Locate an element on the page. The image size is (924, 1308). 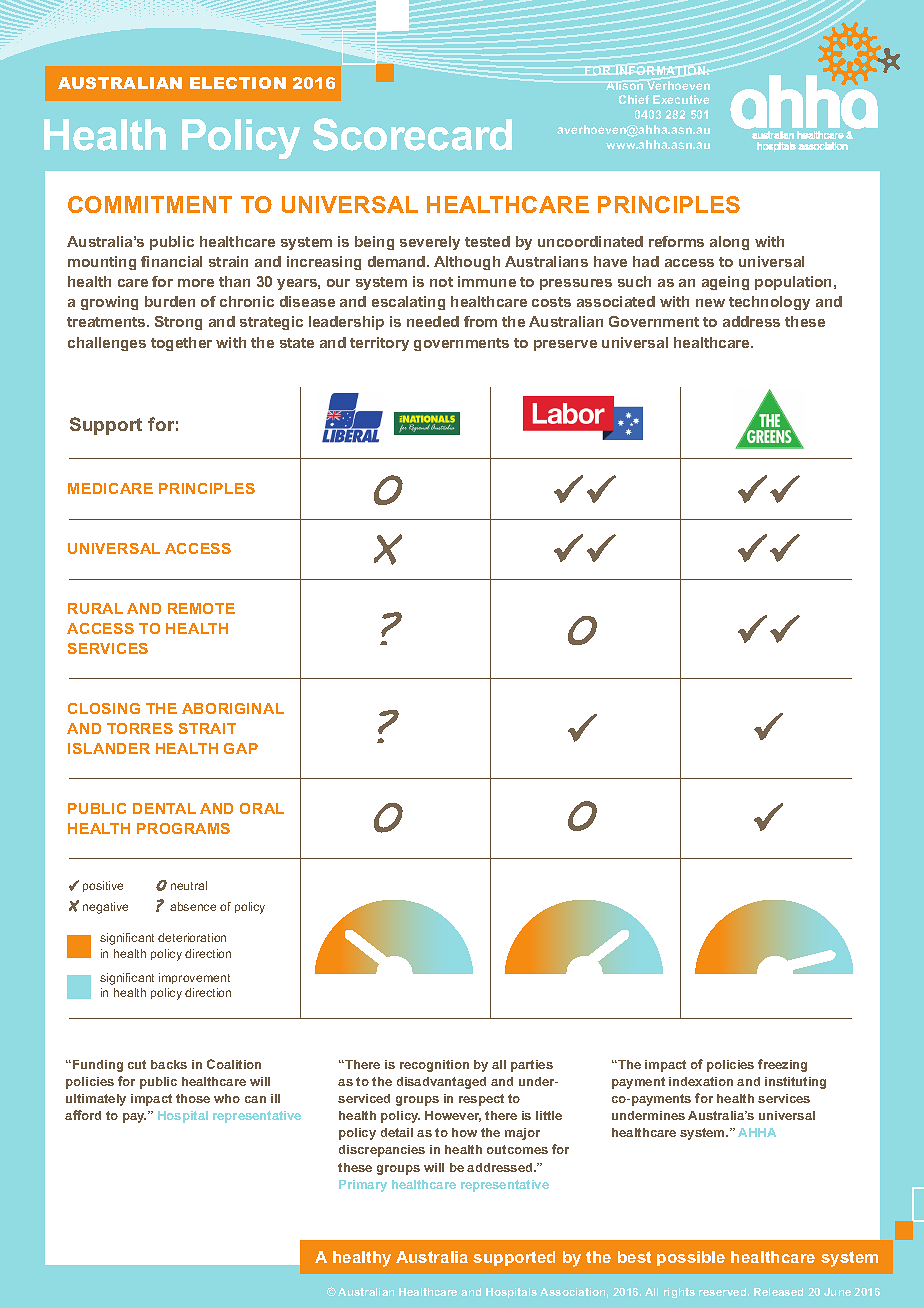
those is located at coordinates (193, 1098).
